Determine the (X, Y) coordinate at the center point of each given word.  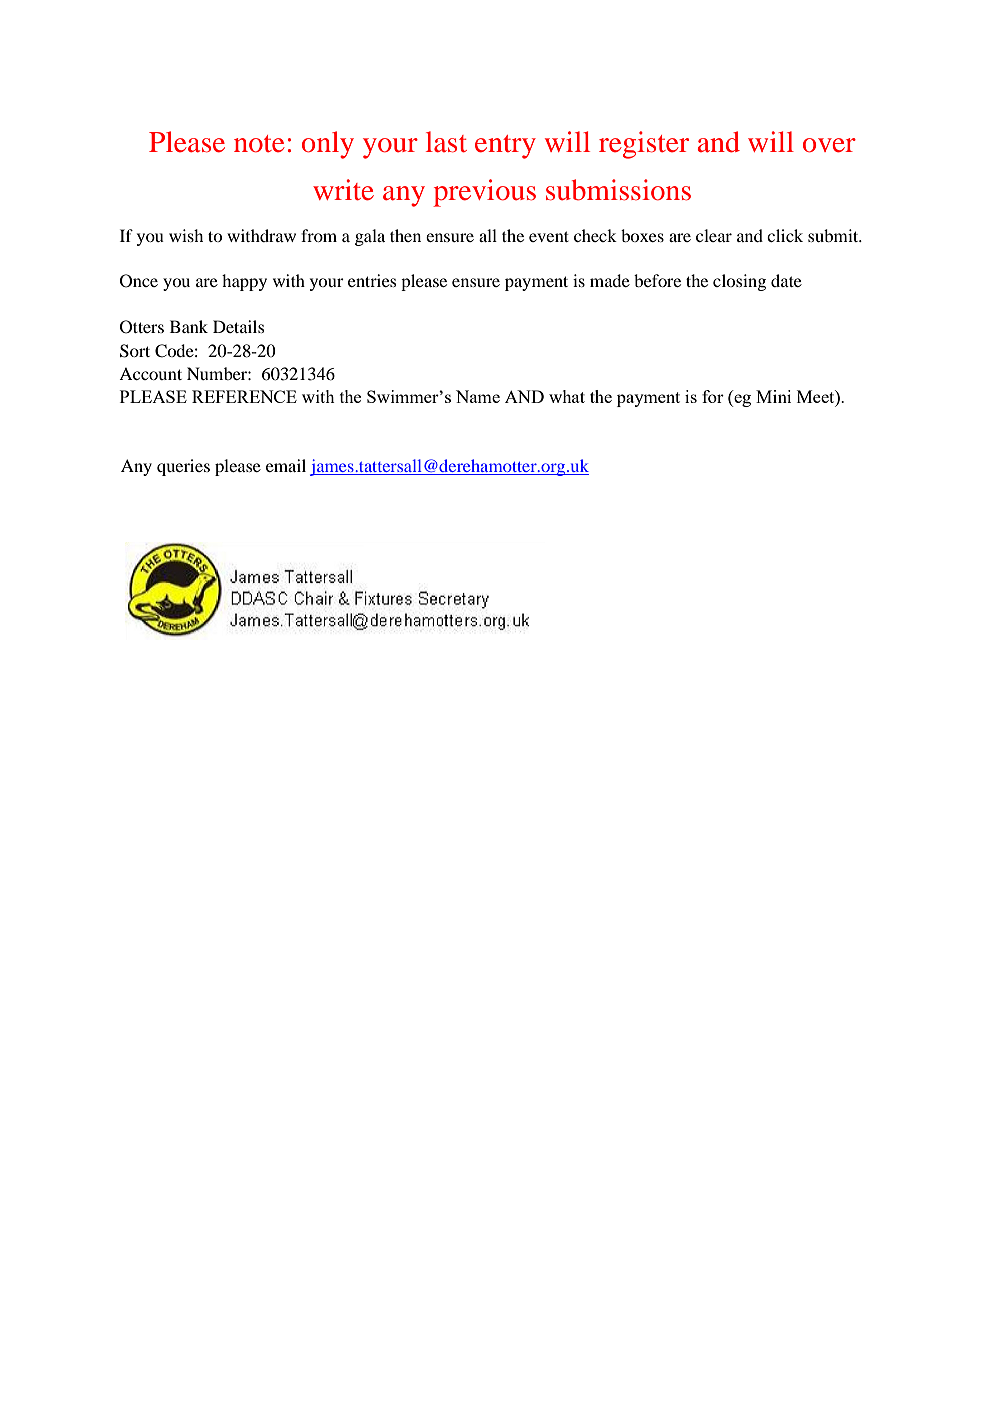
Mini (773, 396)
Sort (135, 351)
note (259, 144)
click (785, 235)
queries (183, 467)
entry (505, 147)
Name (478, 396)
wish (186, 235)
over (829, 145)
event (549, 236)
